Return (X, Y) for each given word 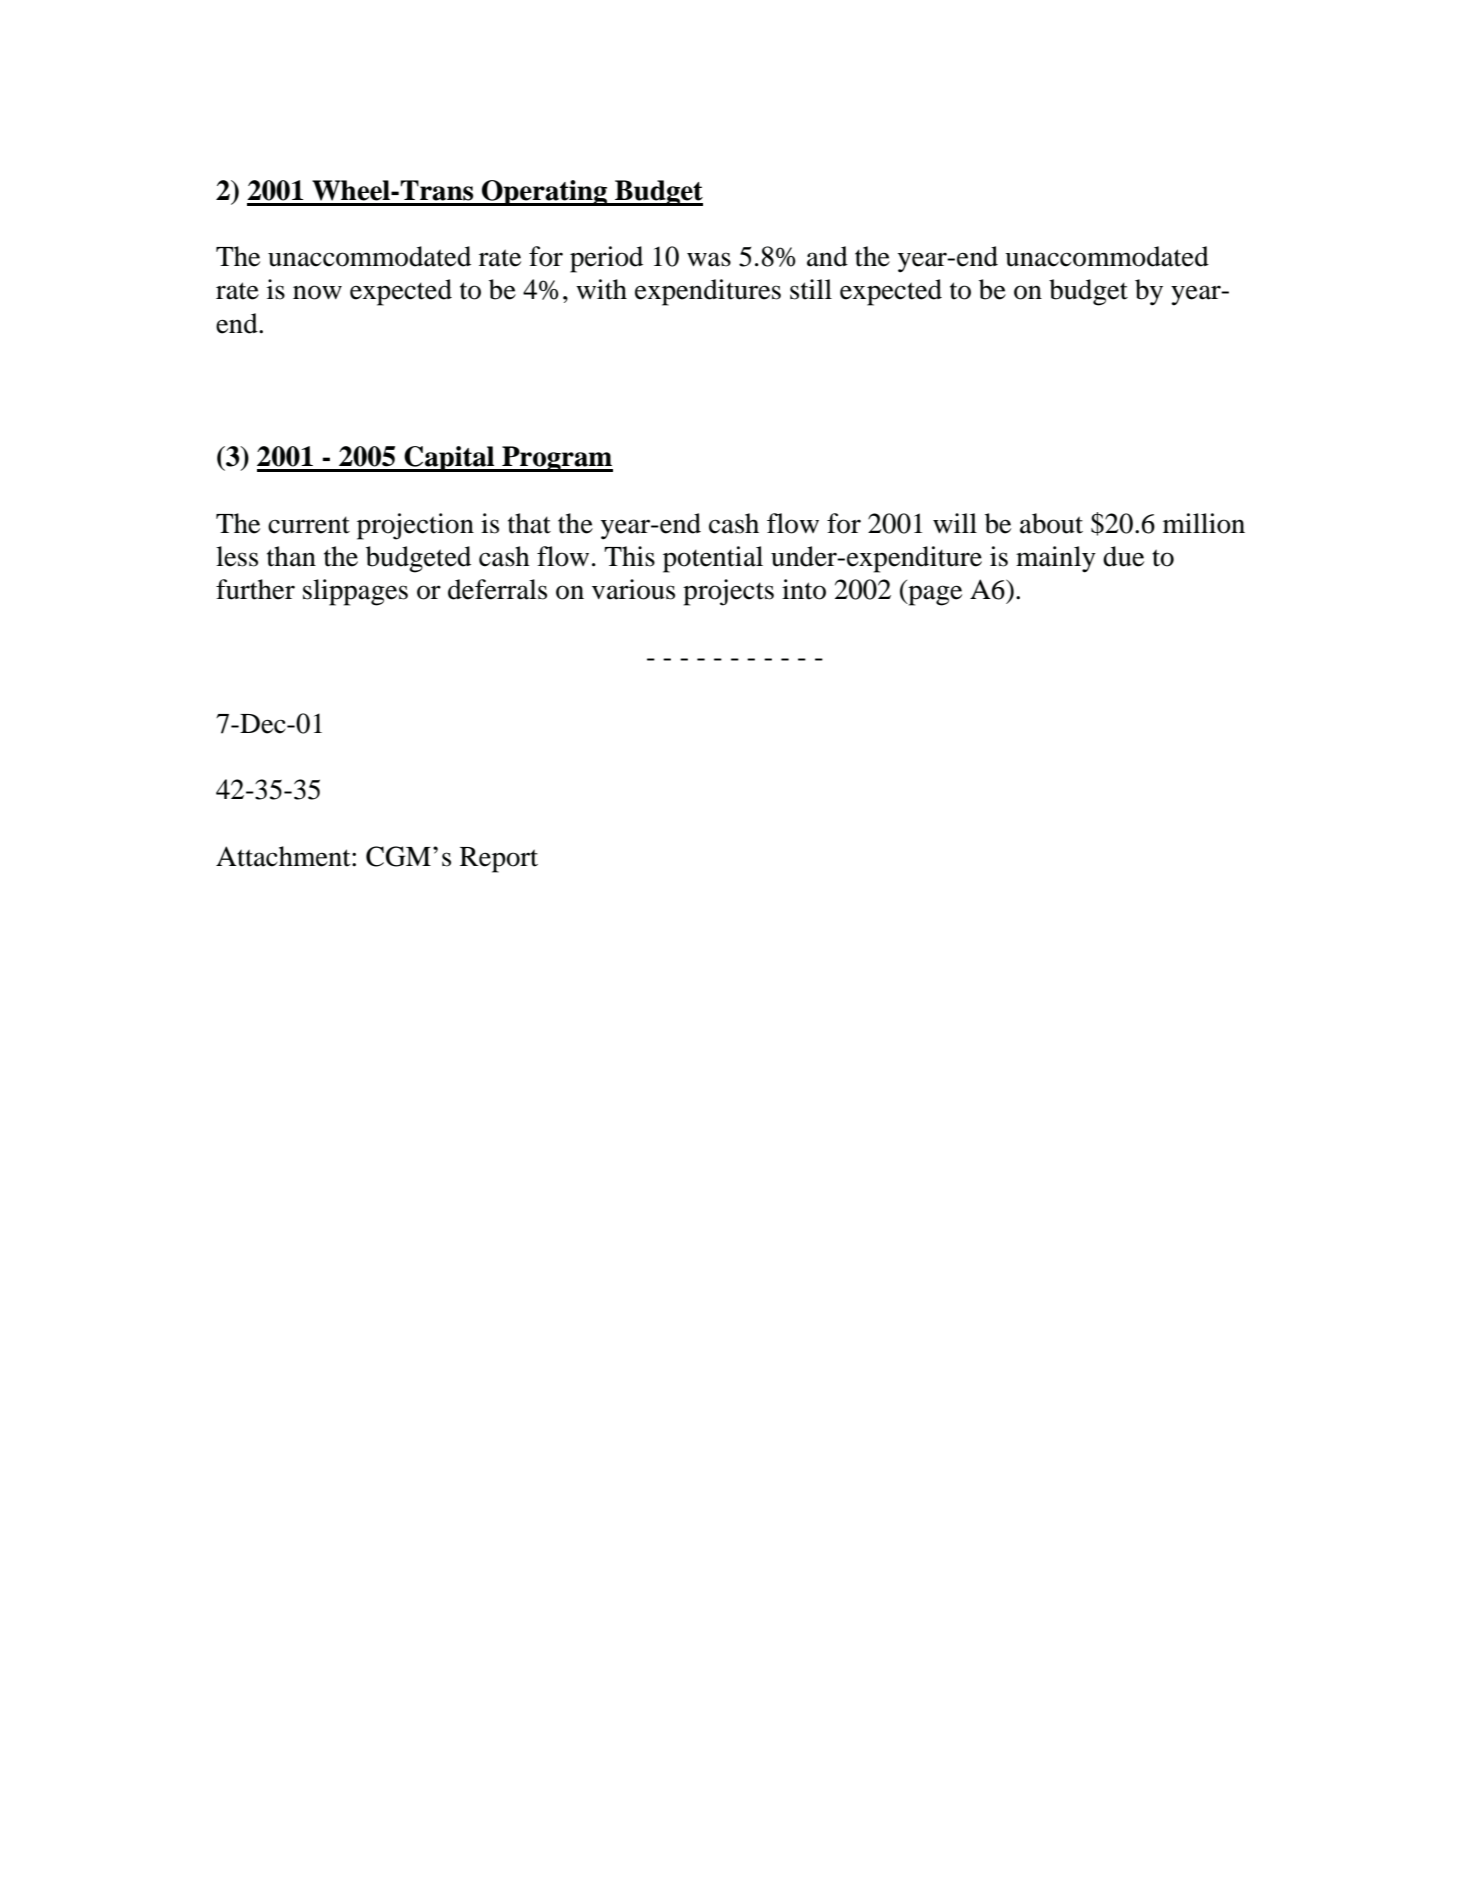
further (255, 589)
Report (499, 860)
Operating (545, 193)
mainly (1056, 559)
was (709, 259)
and (827, 256)
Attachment (284, 856)
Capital (449, 459)
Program (556, 459)
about (1051, 523)
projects (728, 592)
